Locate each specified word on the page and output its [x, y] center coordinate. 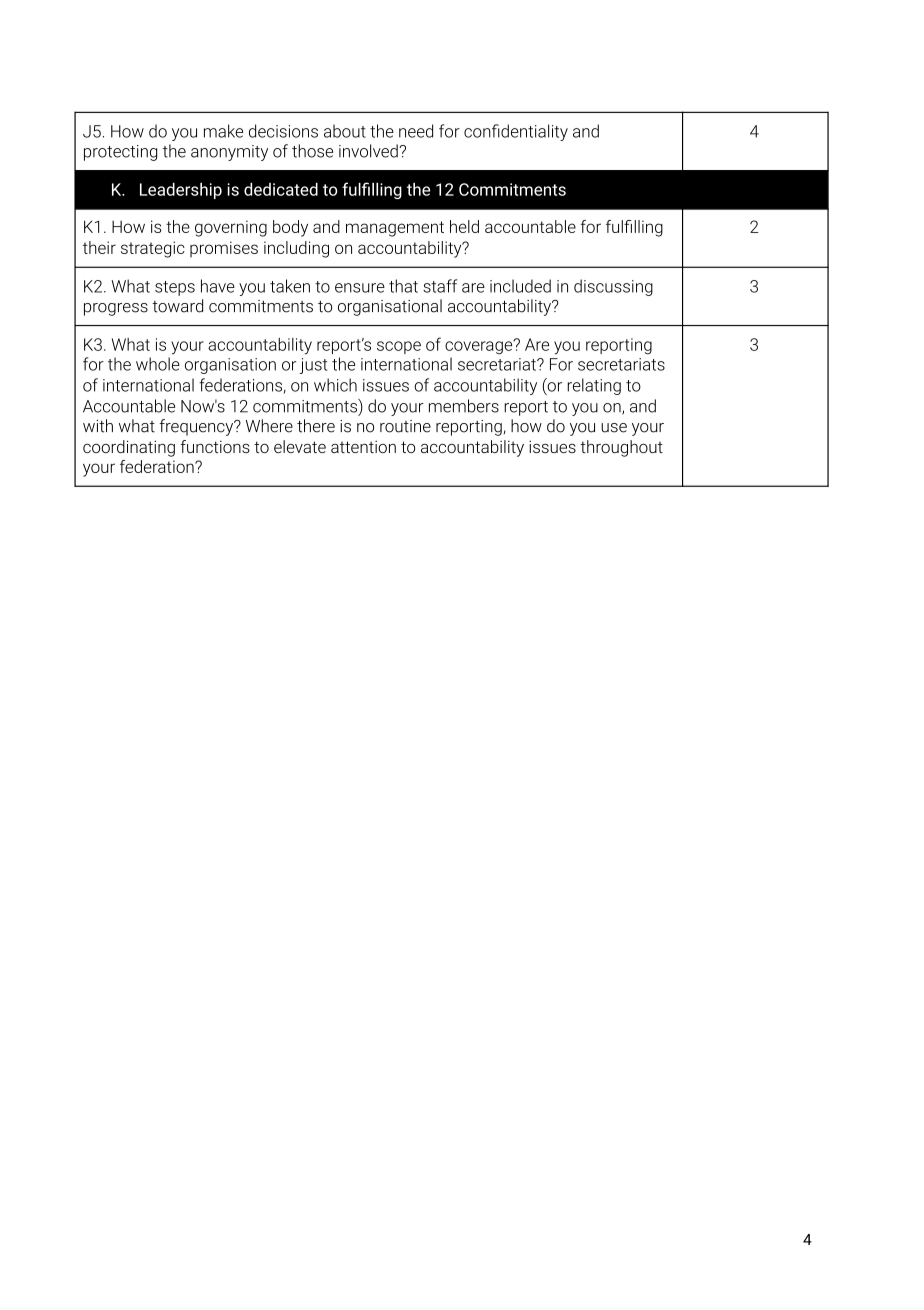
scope [399, 347]
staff [440, 286]
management [395, 229]
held [464, 226]
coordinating [129, 448]
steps [175, 288]
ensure [360, 288]
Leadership [181, 191]
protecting [120, 153]
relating [594, 386]
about [345, 131]
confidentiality [516, 132]
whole [158, 364]
